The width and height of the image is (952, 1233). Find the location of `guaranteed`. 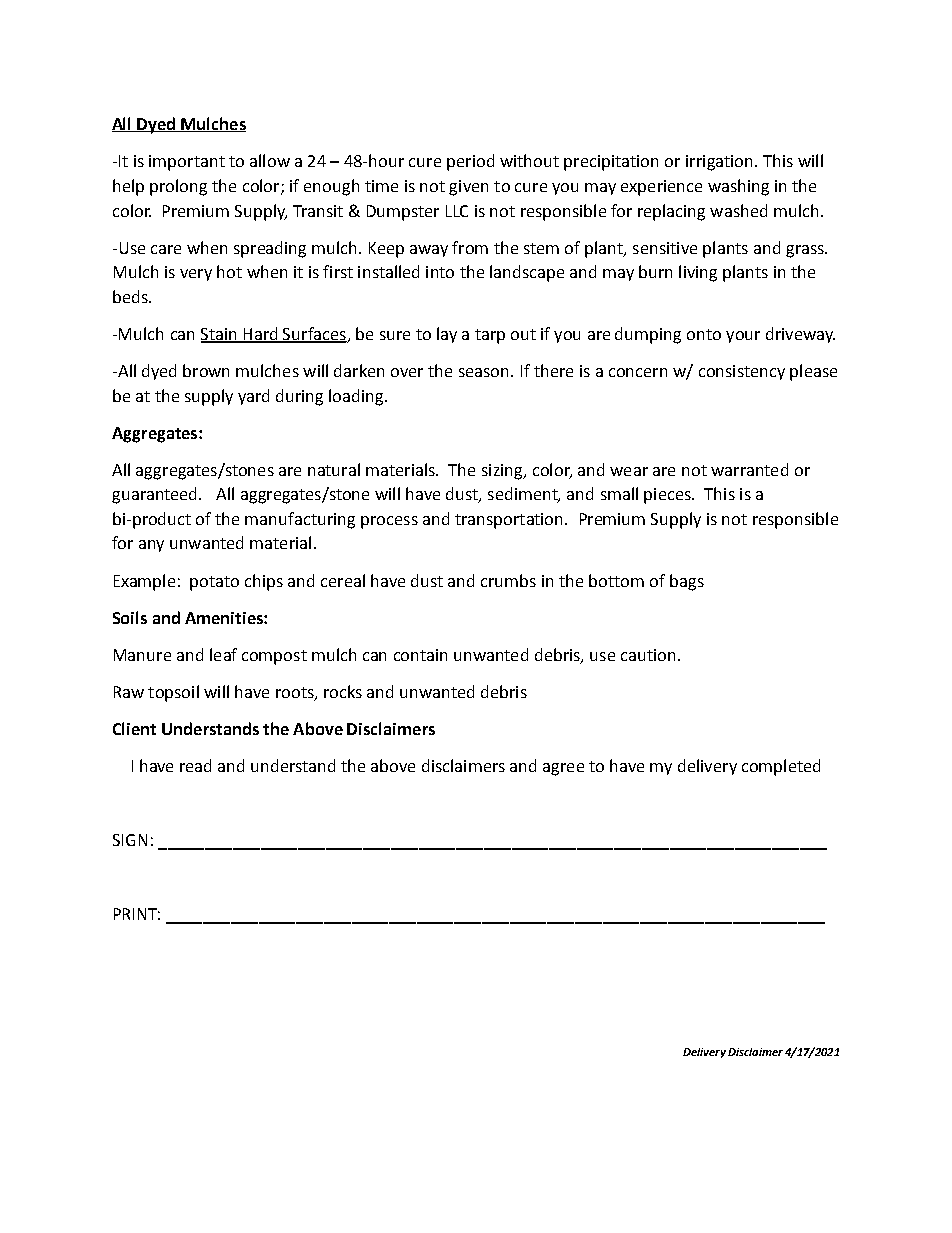

guaranteed is located at coordinates (156, 495).
